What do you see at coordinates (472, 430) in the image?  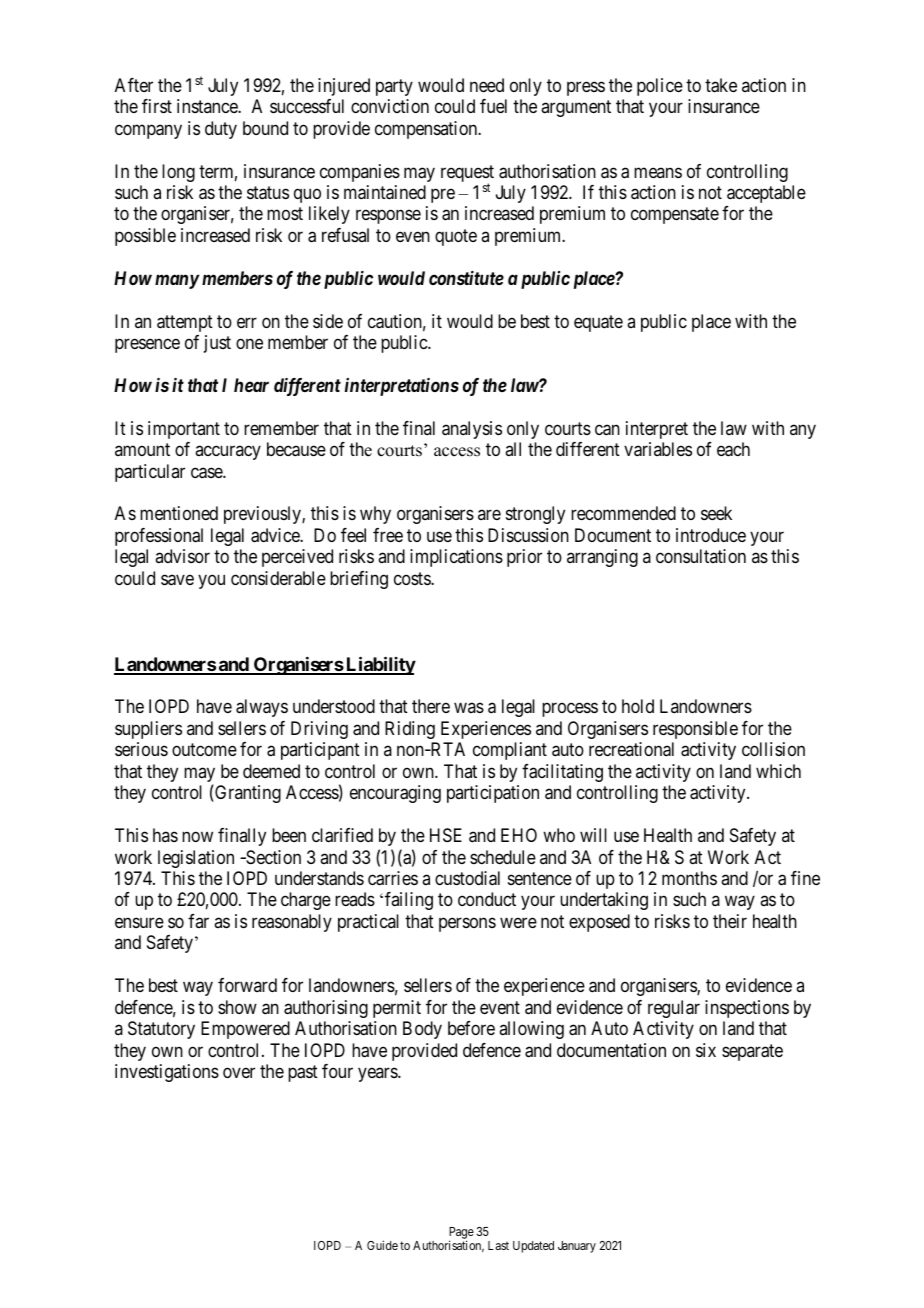 I see `analysis` at bounding box center [472, 430].
